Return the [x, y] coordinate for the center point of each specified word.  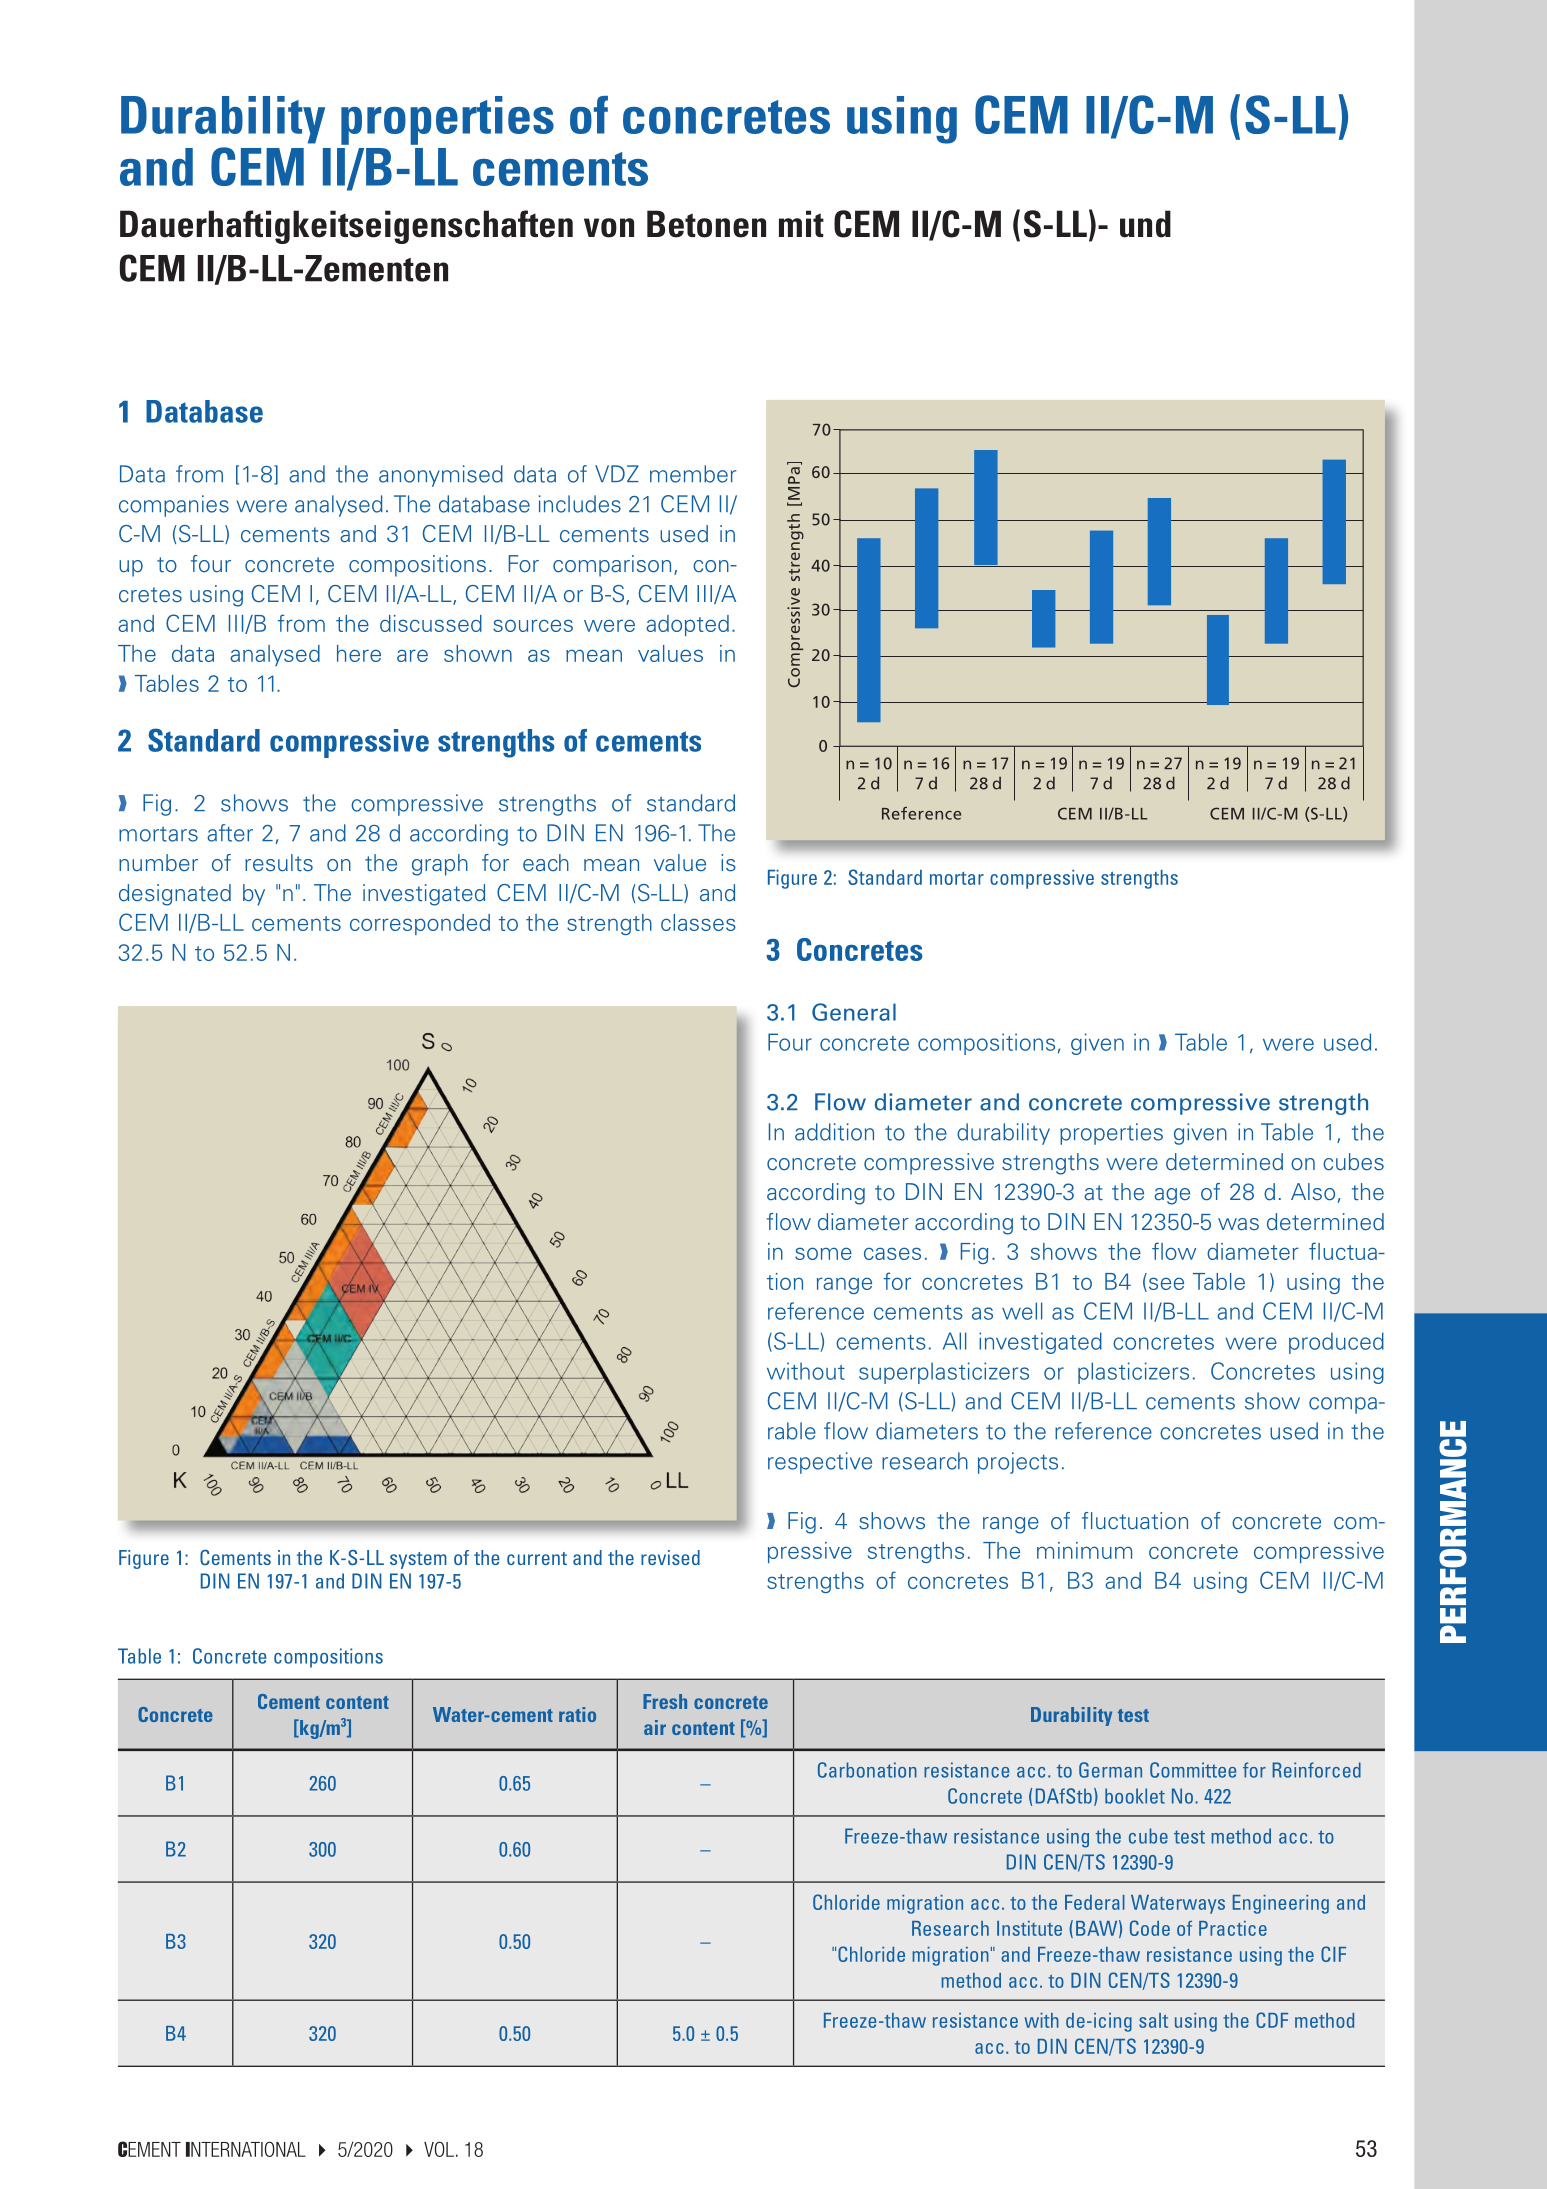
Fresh [665, 1701]
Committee [1193, 1770]
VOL [439, 2149]
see [1165, 1284]
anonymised [441, 476]
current [537, 1558]
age [1172, 1196]
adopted [687, 625]
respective [820, 1463]
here [359, 653]
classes [698, 922]
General [854, 1012]
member [693, 474]
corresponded [420, 924]
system [418, 1560]
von [609, 228]
